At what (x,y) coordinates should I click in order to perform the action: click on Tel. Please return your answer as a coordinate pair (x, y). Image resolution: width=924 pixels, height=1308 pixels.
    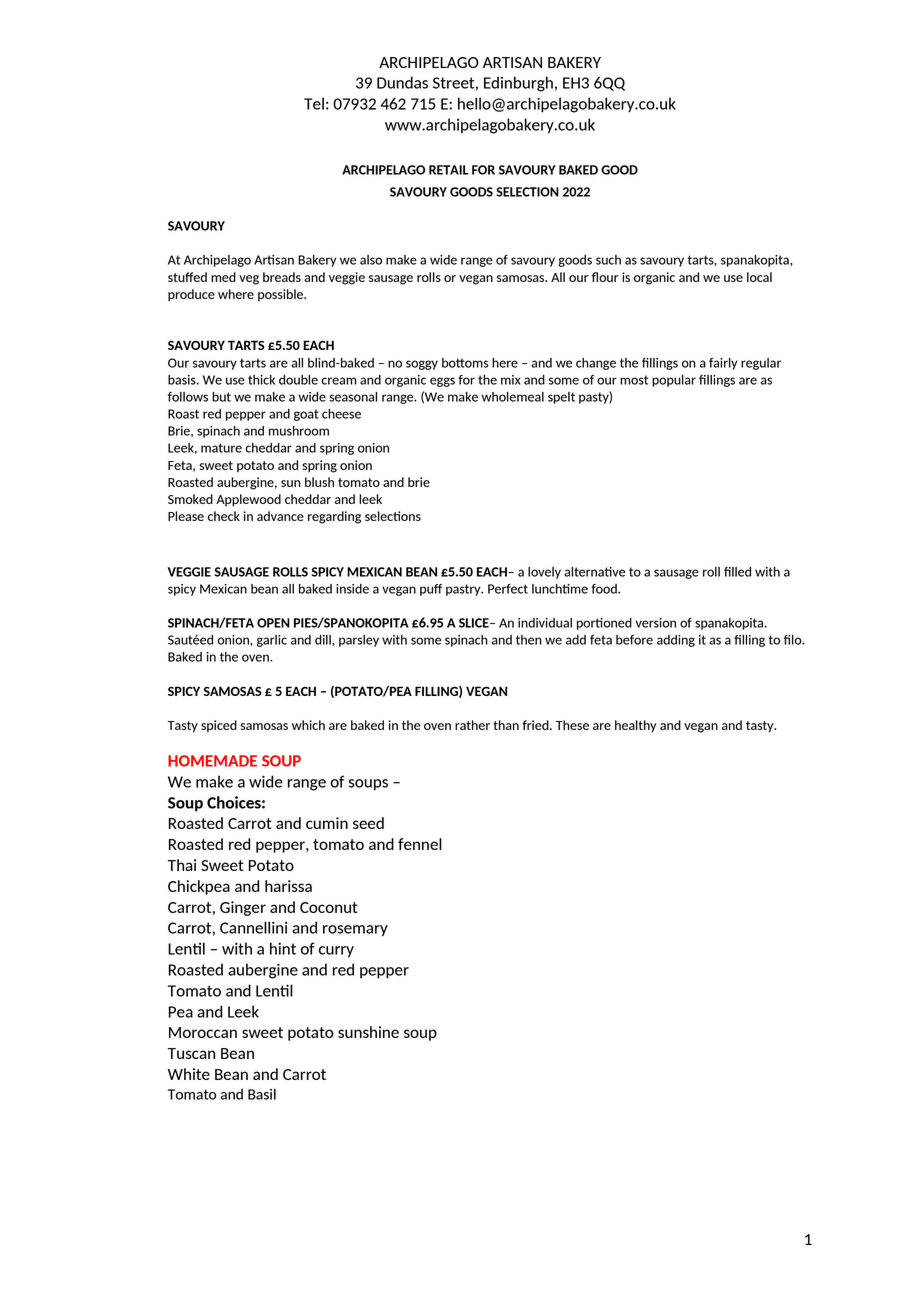
    Looking at the image, I should click on (314, 103).
